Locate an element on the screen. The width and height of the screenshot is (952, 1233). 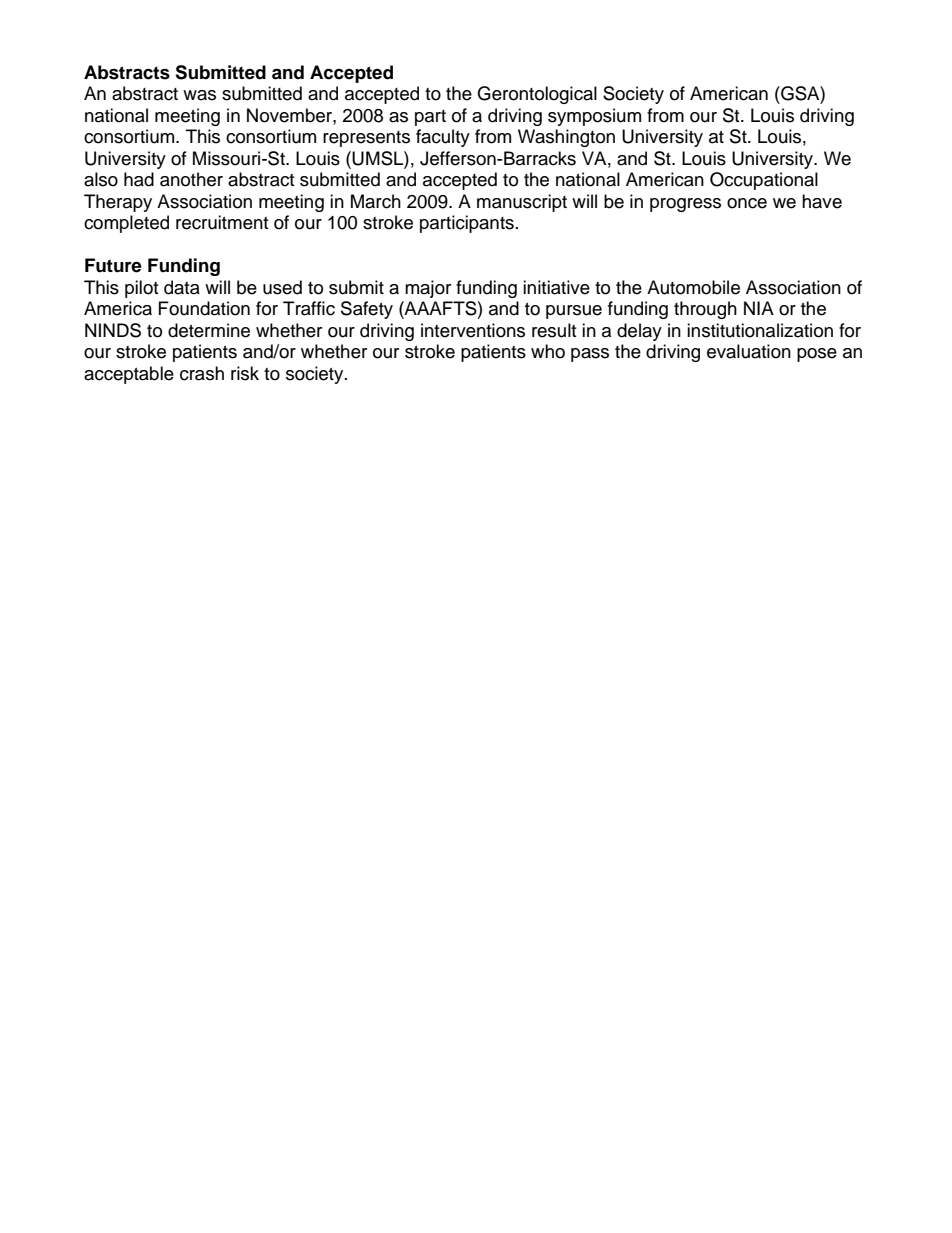
once is located at coordinates (747, 203).
